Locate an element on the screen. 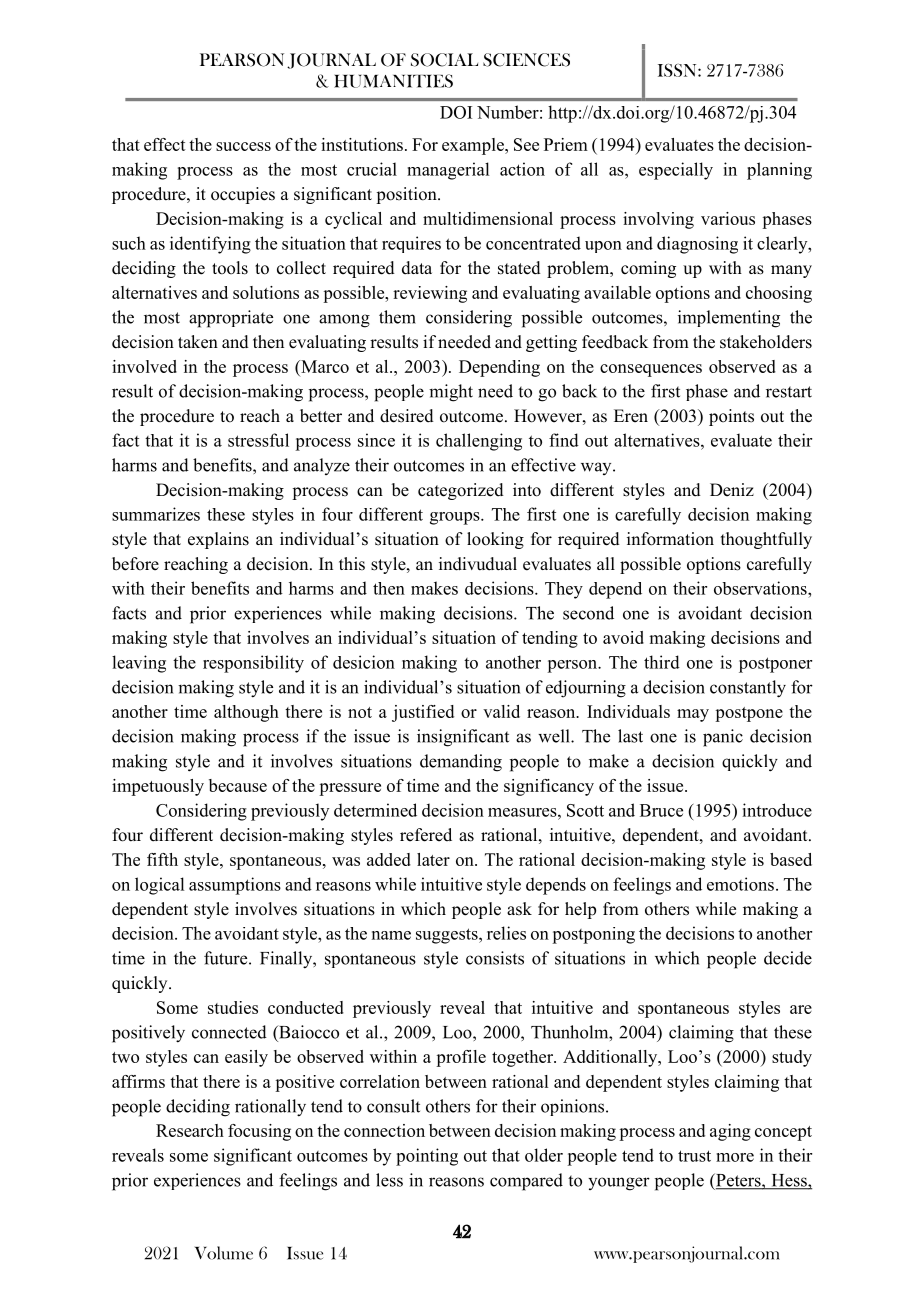 The height and width of the screenshot is (1308, 924). Volume is located at coordinates (224, 1253).
